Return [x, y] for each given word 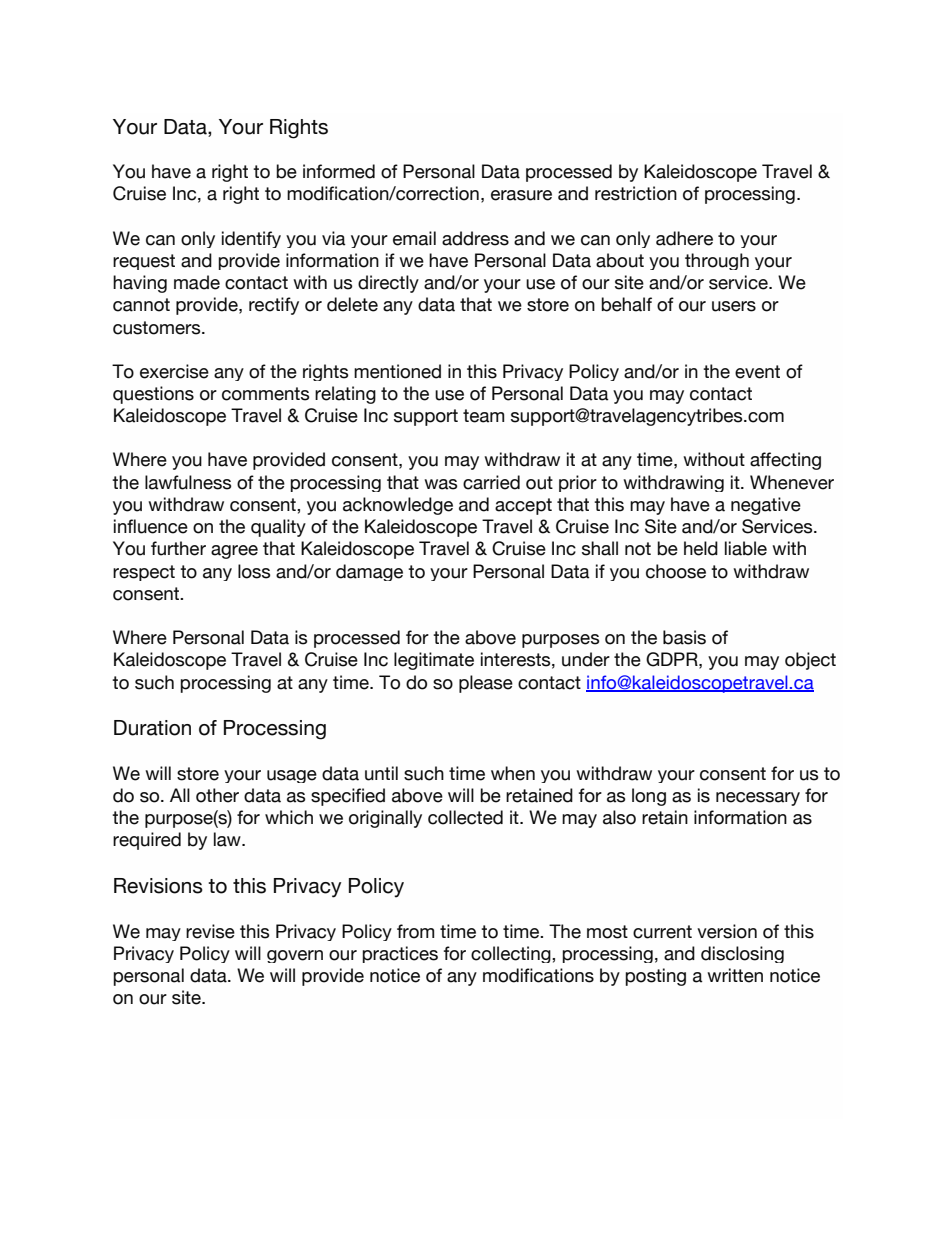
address [475, 238]
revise [210, 931]
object [810, 661]
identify [251, 239]
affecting [785, 461]
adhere [684, 238]
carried [491, 482]
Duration [152, 728]
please [486, 684]
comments [265, 394]
